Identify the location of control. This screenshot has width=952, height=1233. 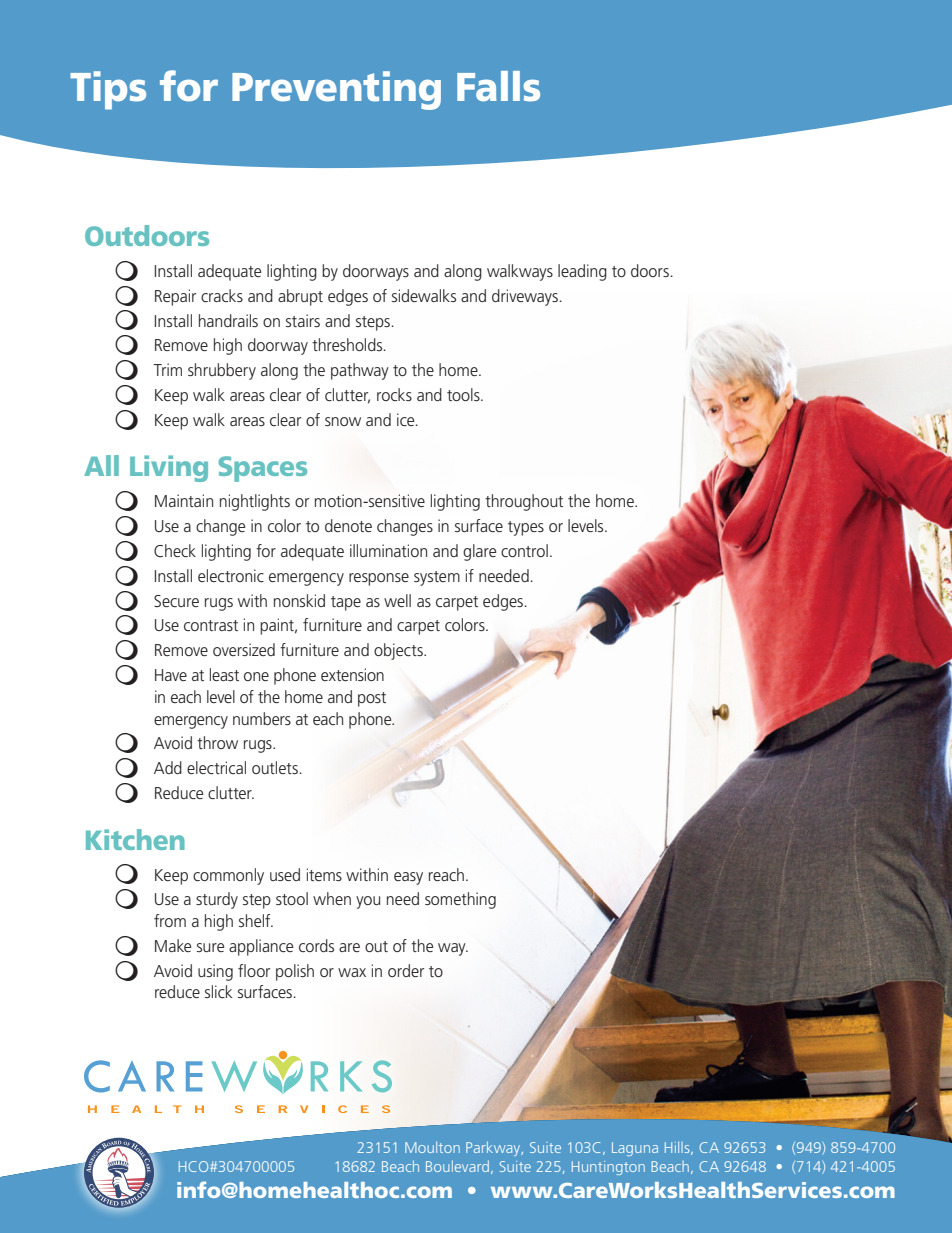
(524, 550).
